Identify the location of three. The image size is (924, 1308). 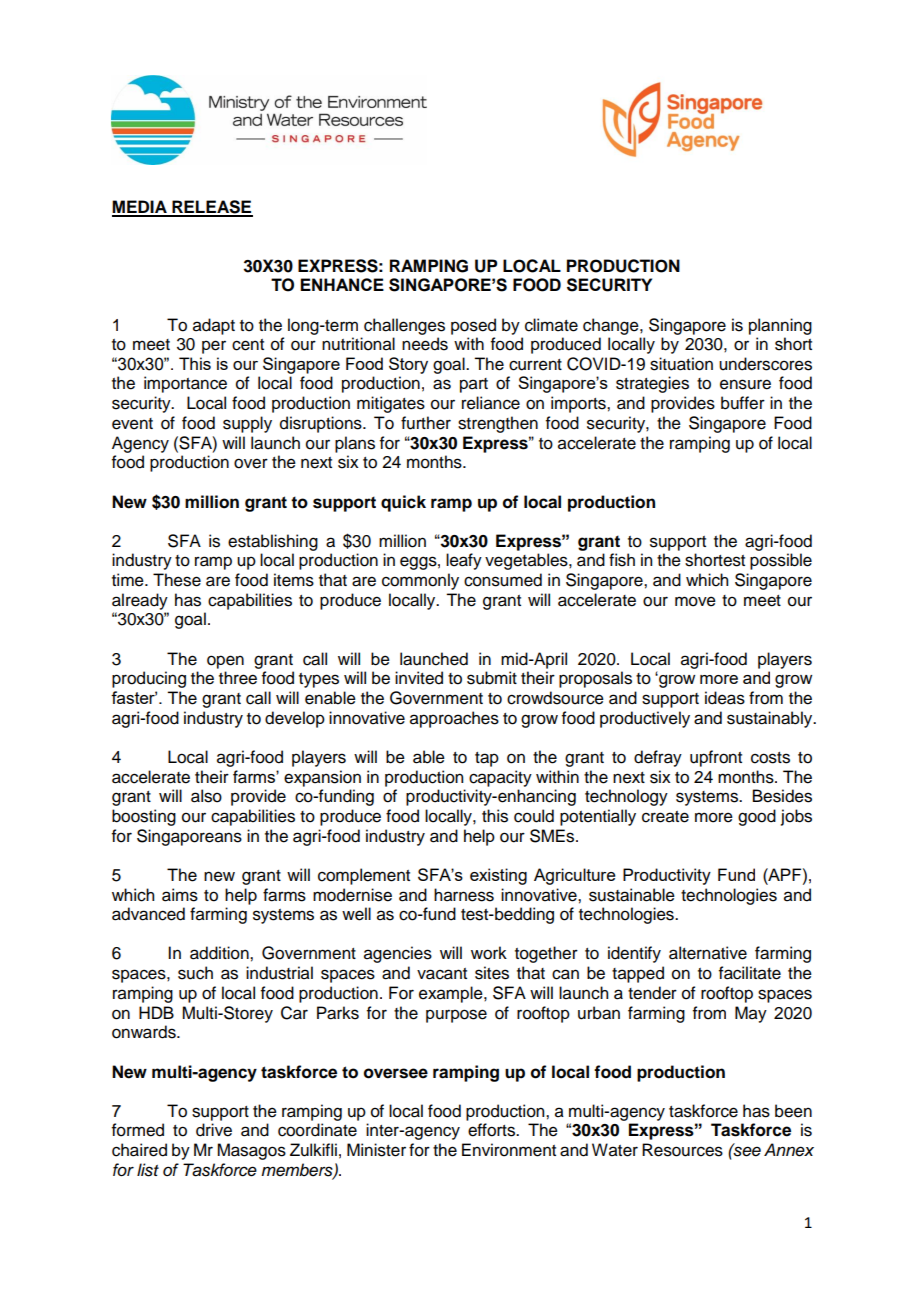
(238, 678).
